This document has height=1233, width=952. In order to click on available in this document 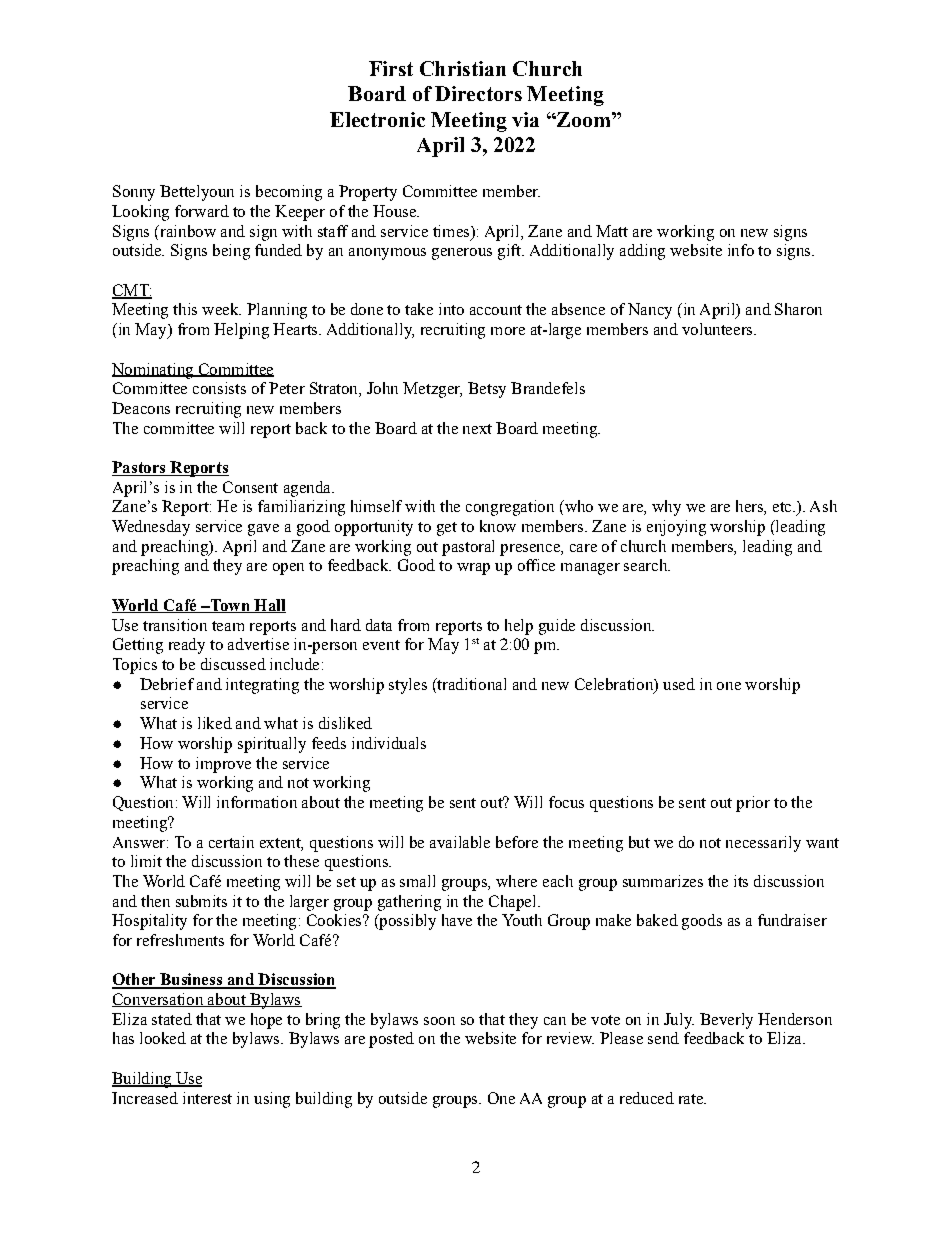, I will do `click(460, 842)`.
